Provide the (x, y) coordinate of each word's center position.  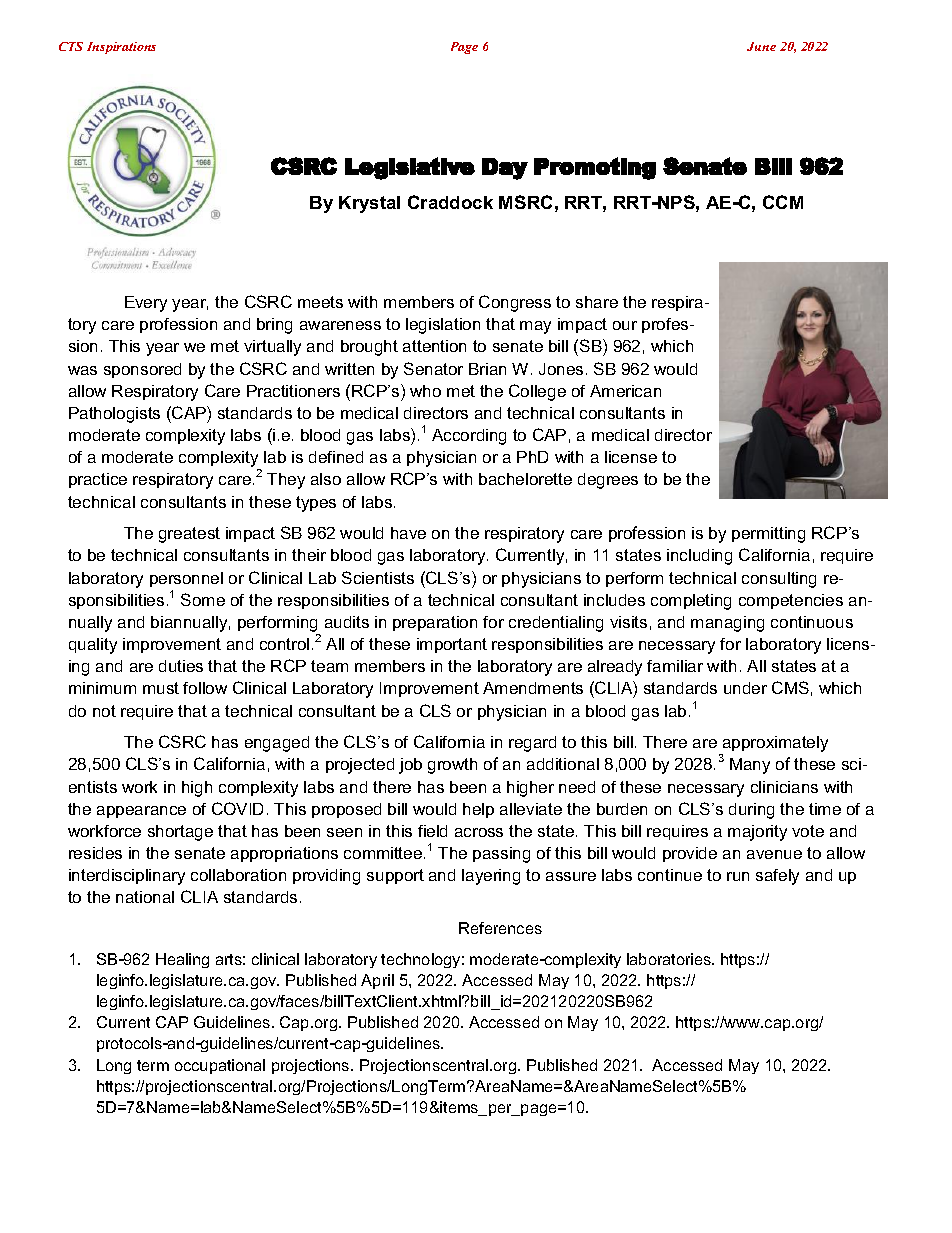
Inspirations (121, 48)
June (761, 46)
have (408, 533)
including (699, 557)
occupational (220, 1066)
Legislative (410, 168)
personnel (186, 579)
